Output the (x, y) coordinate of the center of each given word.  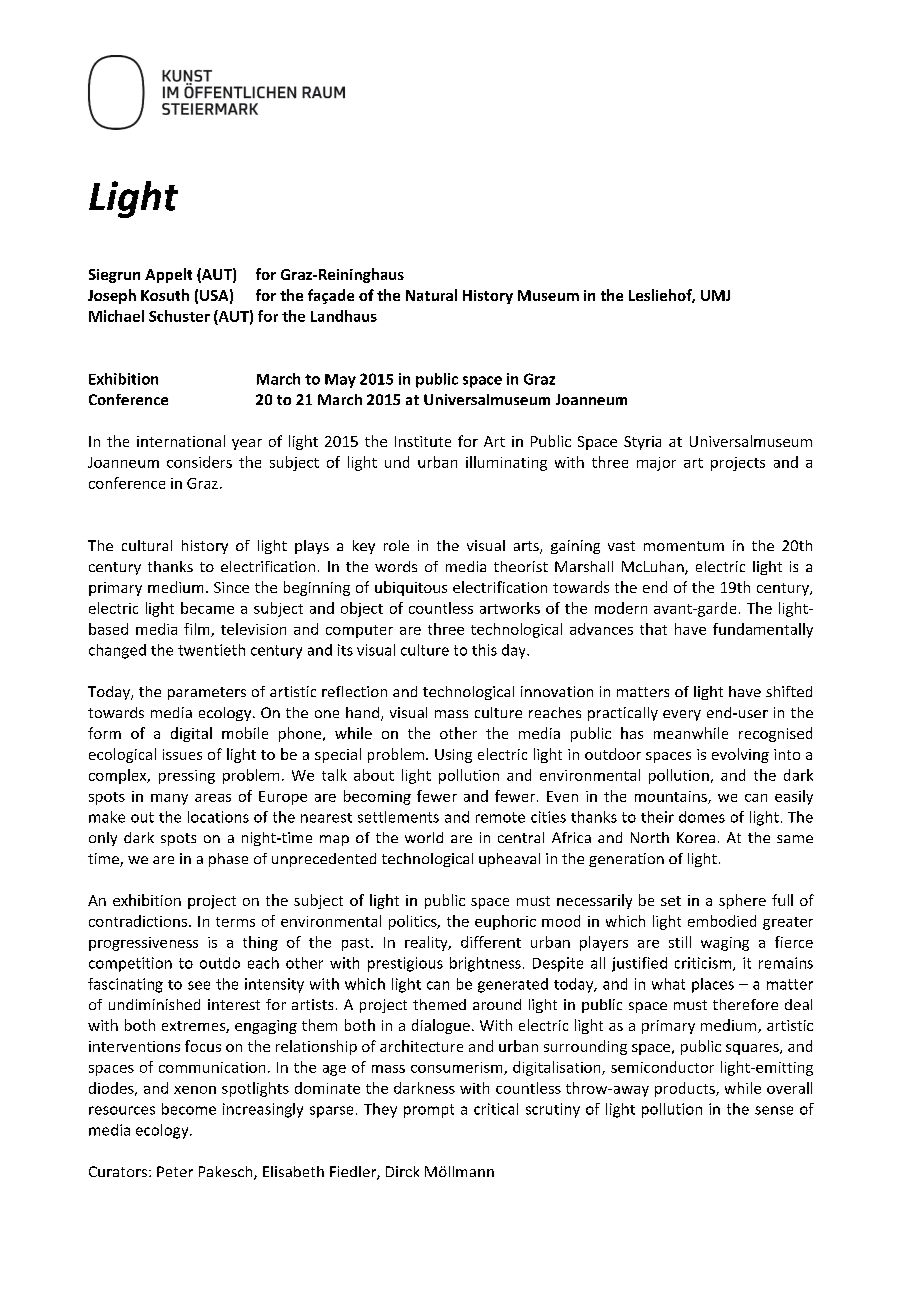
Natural (431, 295)
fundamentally (763, 630)
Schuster (179, 316)
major (656, 464)
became (207, 608)
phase (228, 860)
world (424, 837)
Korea (696, 837)
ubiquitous (411, 588)
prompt (429, 1111)
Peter (175, 1171)
